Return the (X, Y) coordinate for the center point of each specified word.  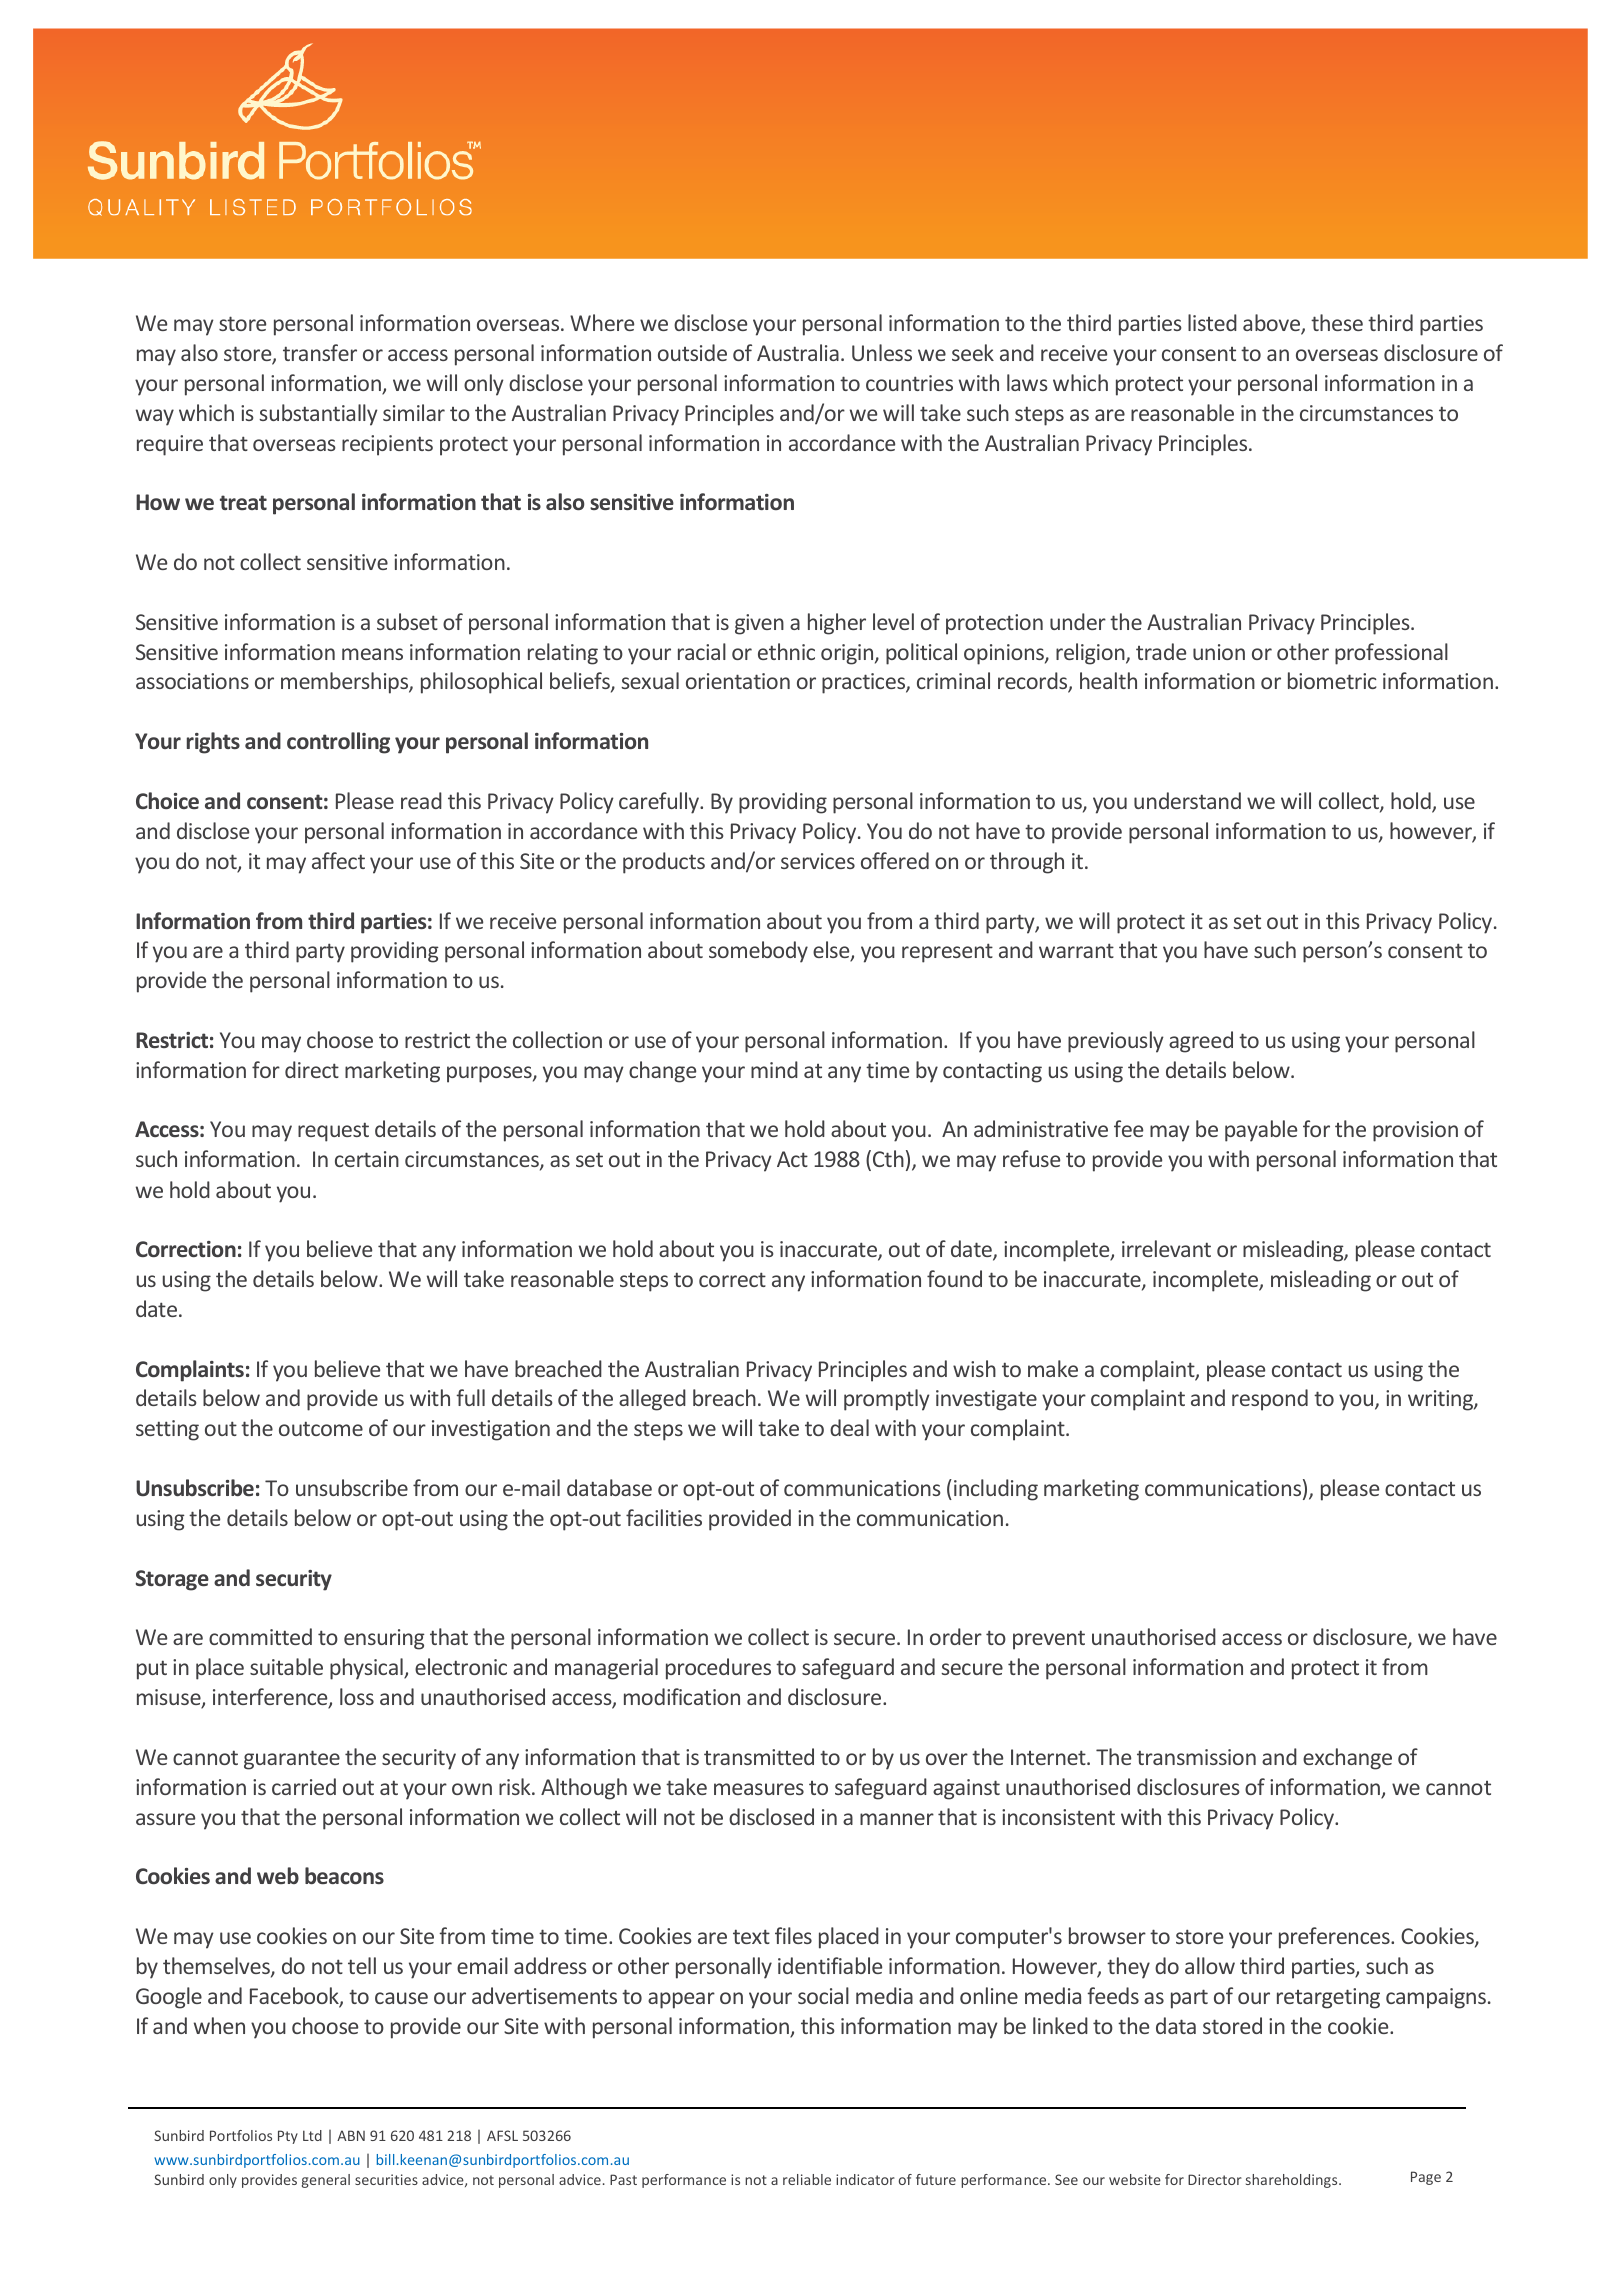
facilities (664, 1517)
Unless (882, 352)
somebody (758, 952)
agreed (1201, 1042)
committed (260, 1636)
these (1337, 322)
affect (338, 860)
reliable (807, 2179)
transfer (320, 352)
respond (1270, 1400)
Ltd (312, 2135)
